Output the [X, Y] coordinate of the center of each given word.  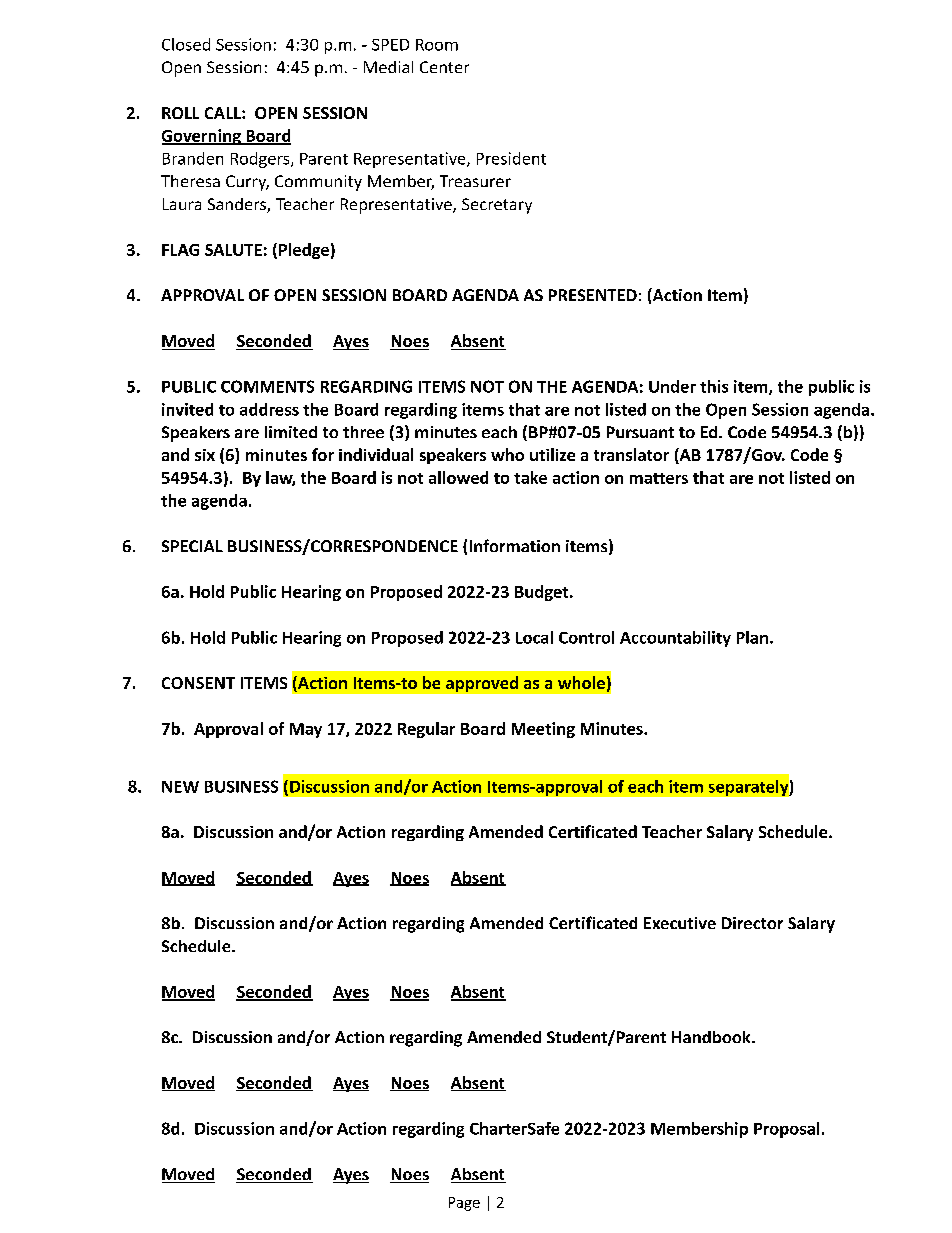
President [511, 158]
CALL [224, 113]
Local [534, 637]
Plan [752, 637]
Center [444, 67]
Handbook [712, 1037]
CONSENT [198, 683]
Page [464, 1204]
